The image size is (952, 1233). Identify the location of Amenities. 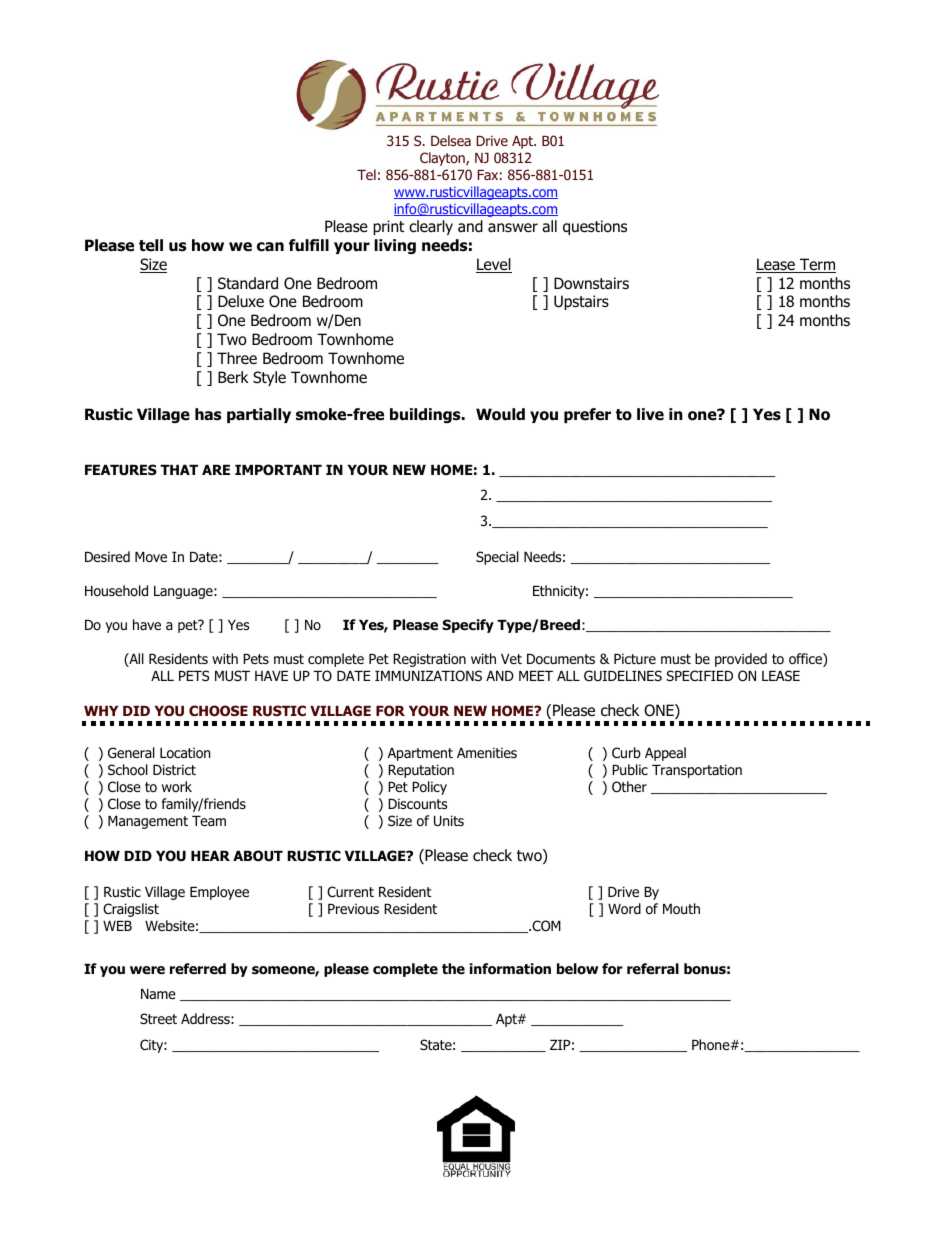
(487, 752).
